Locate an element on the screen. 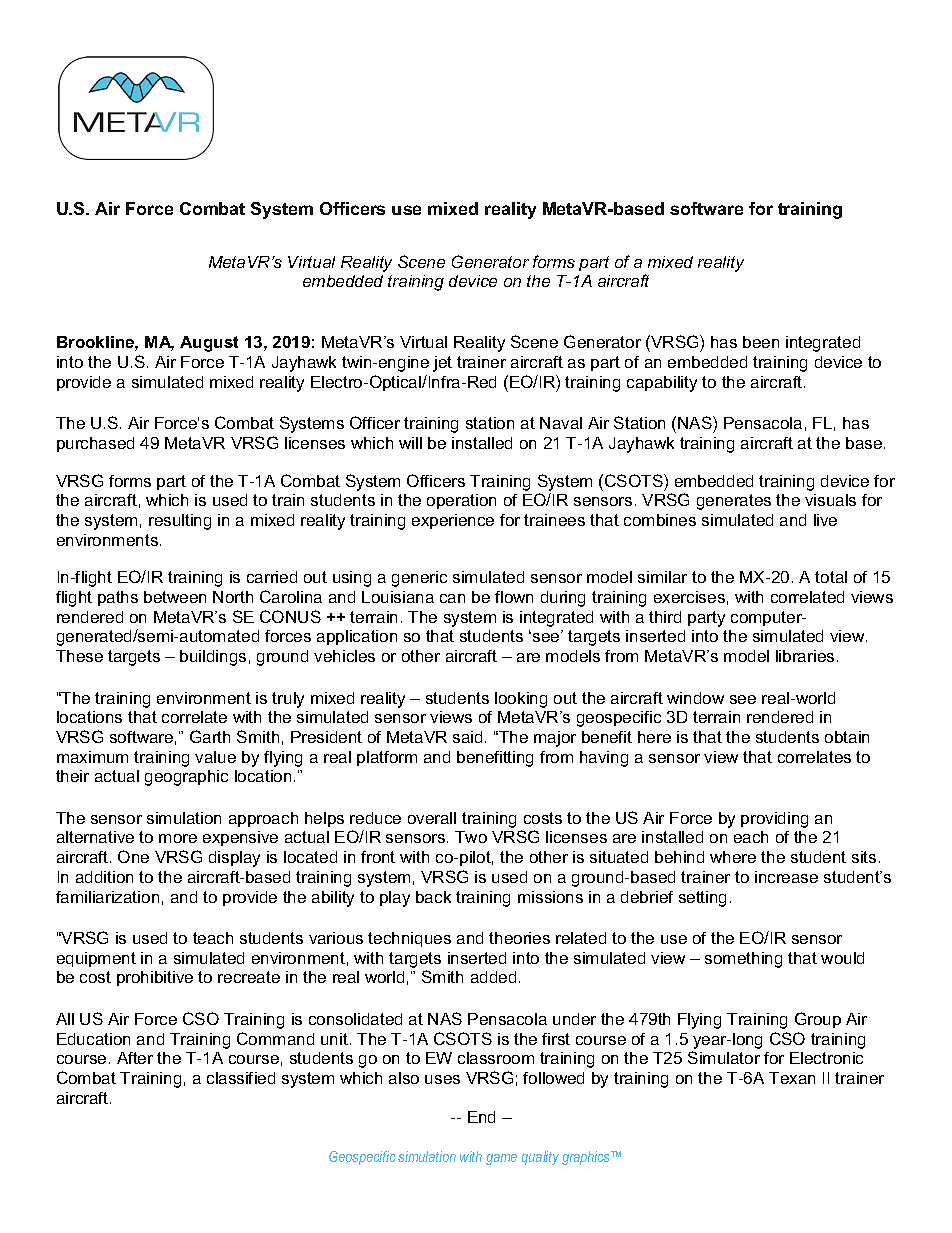 The width and height of the screenshot is (952, 1233). value is located at coordinates (215, 757).
